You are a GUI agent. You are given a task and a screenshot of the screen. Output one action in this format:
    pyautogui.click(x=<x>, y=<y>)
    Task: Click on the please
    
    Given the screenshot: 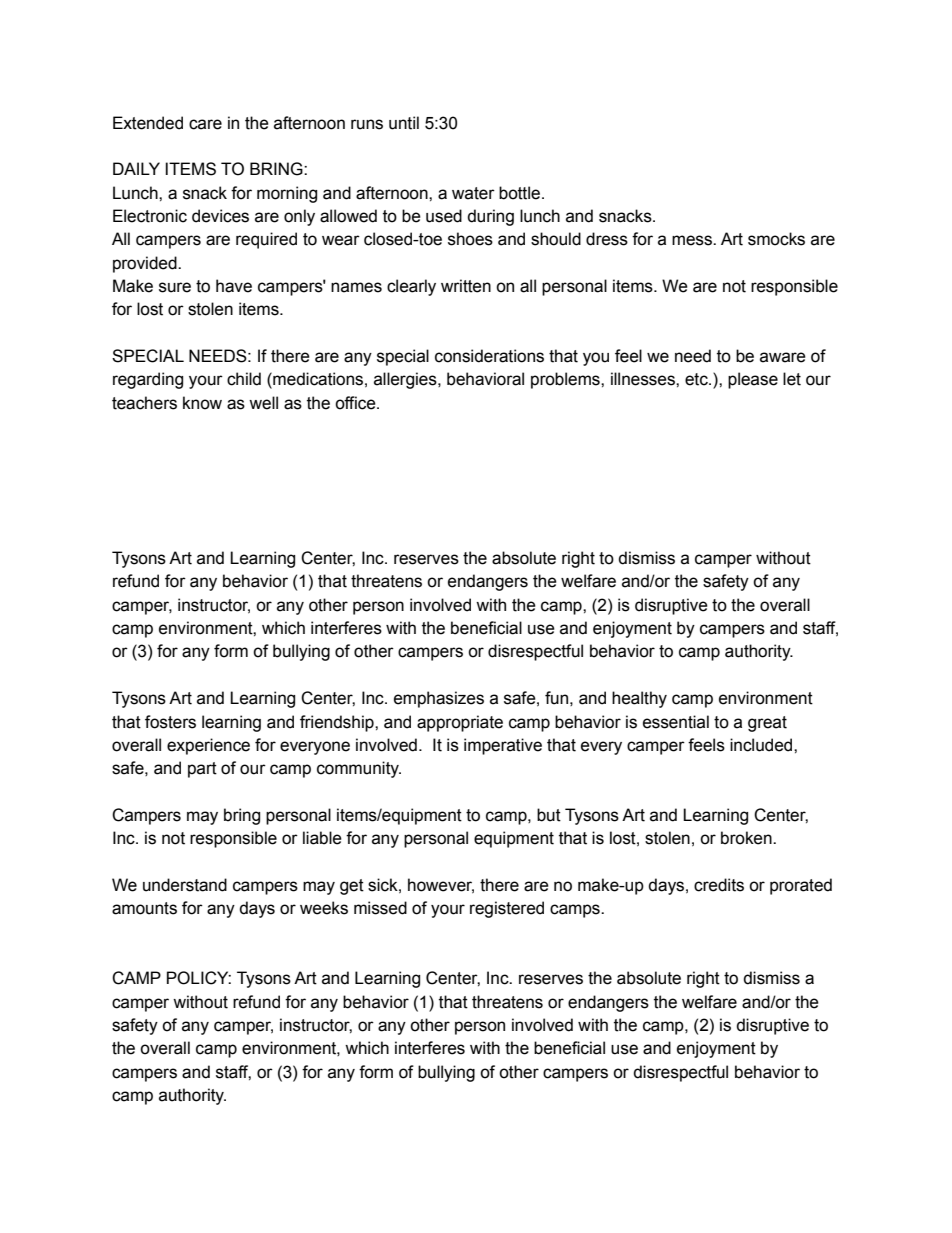 What is the action you would take?
    pyautogui.click(x=753, y=380)
